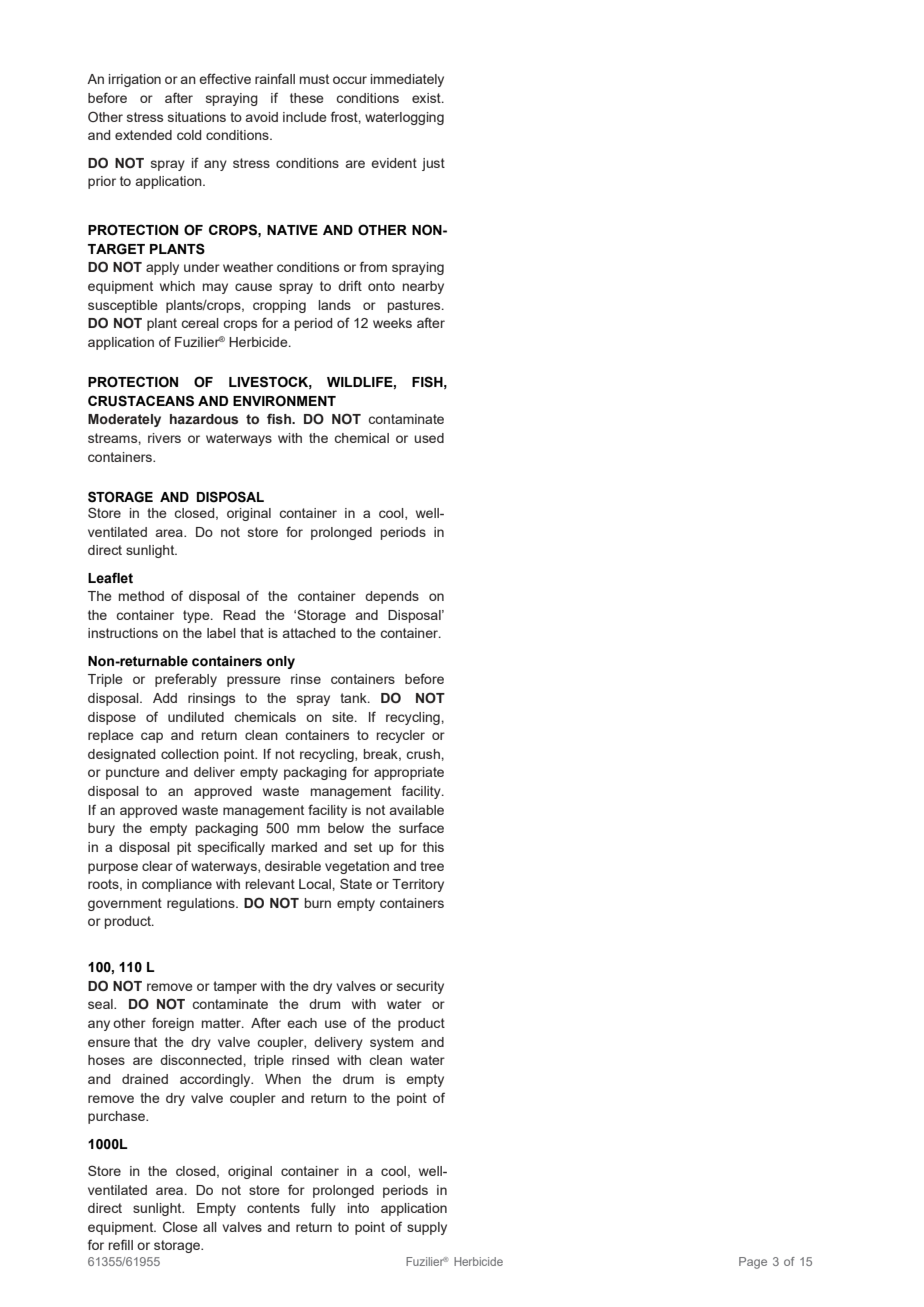 The width and height of the screenshot is (924, 1307). What do you see at coordinates (121, 1244) in the screenshot?
I see `refill` at bounding box center [121, 1244].
